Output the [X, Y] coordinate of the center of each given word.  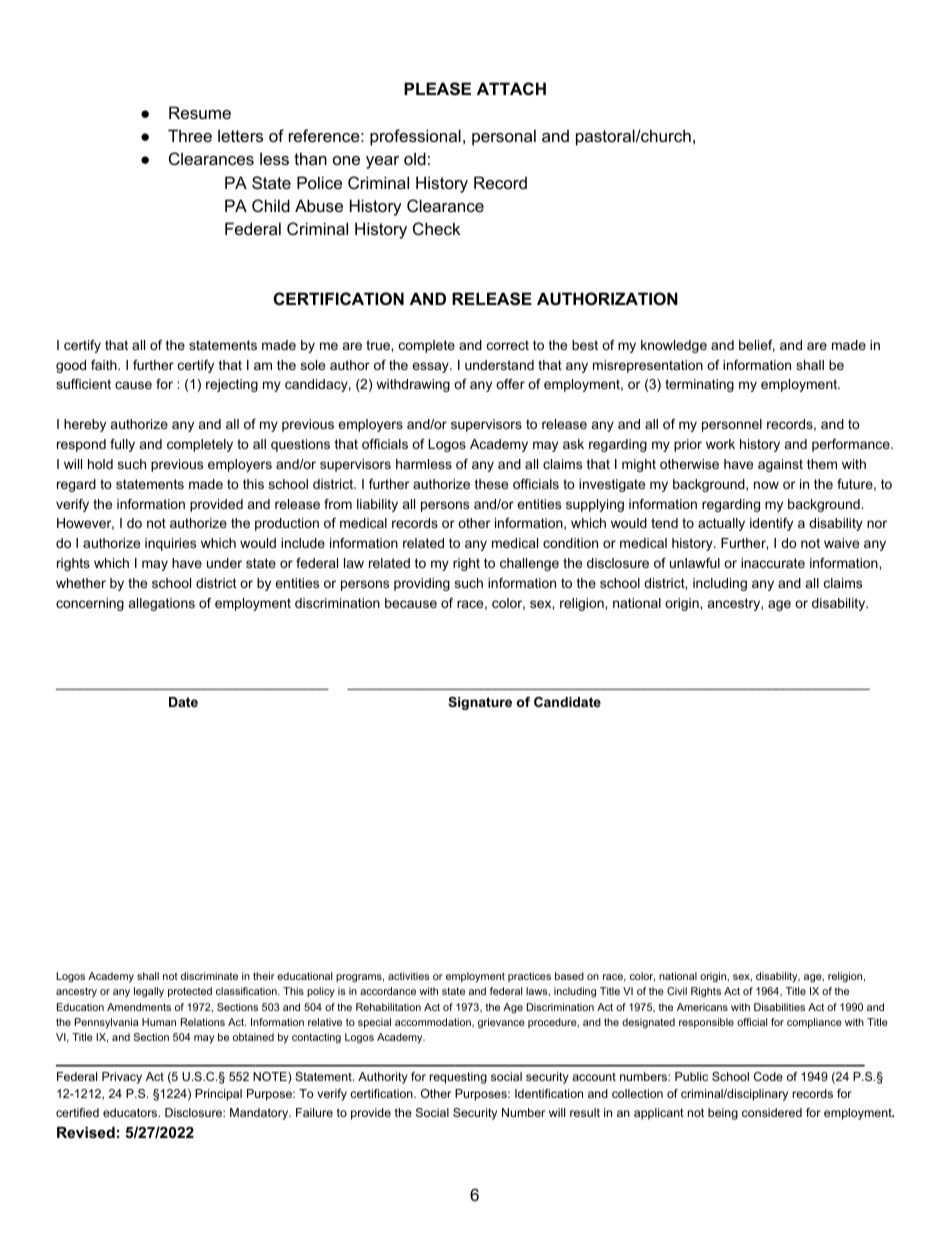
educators [131, 1112]
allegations [162, 604]
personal [504, 137]
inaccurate [773, 563]
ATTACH [511, 88]
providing [422, 584]
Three [190, 135]
